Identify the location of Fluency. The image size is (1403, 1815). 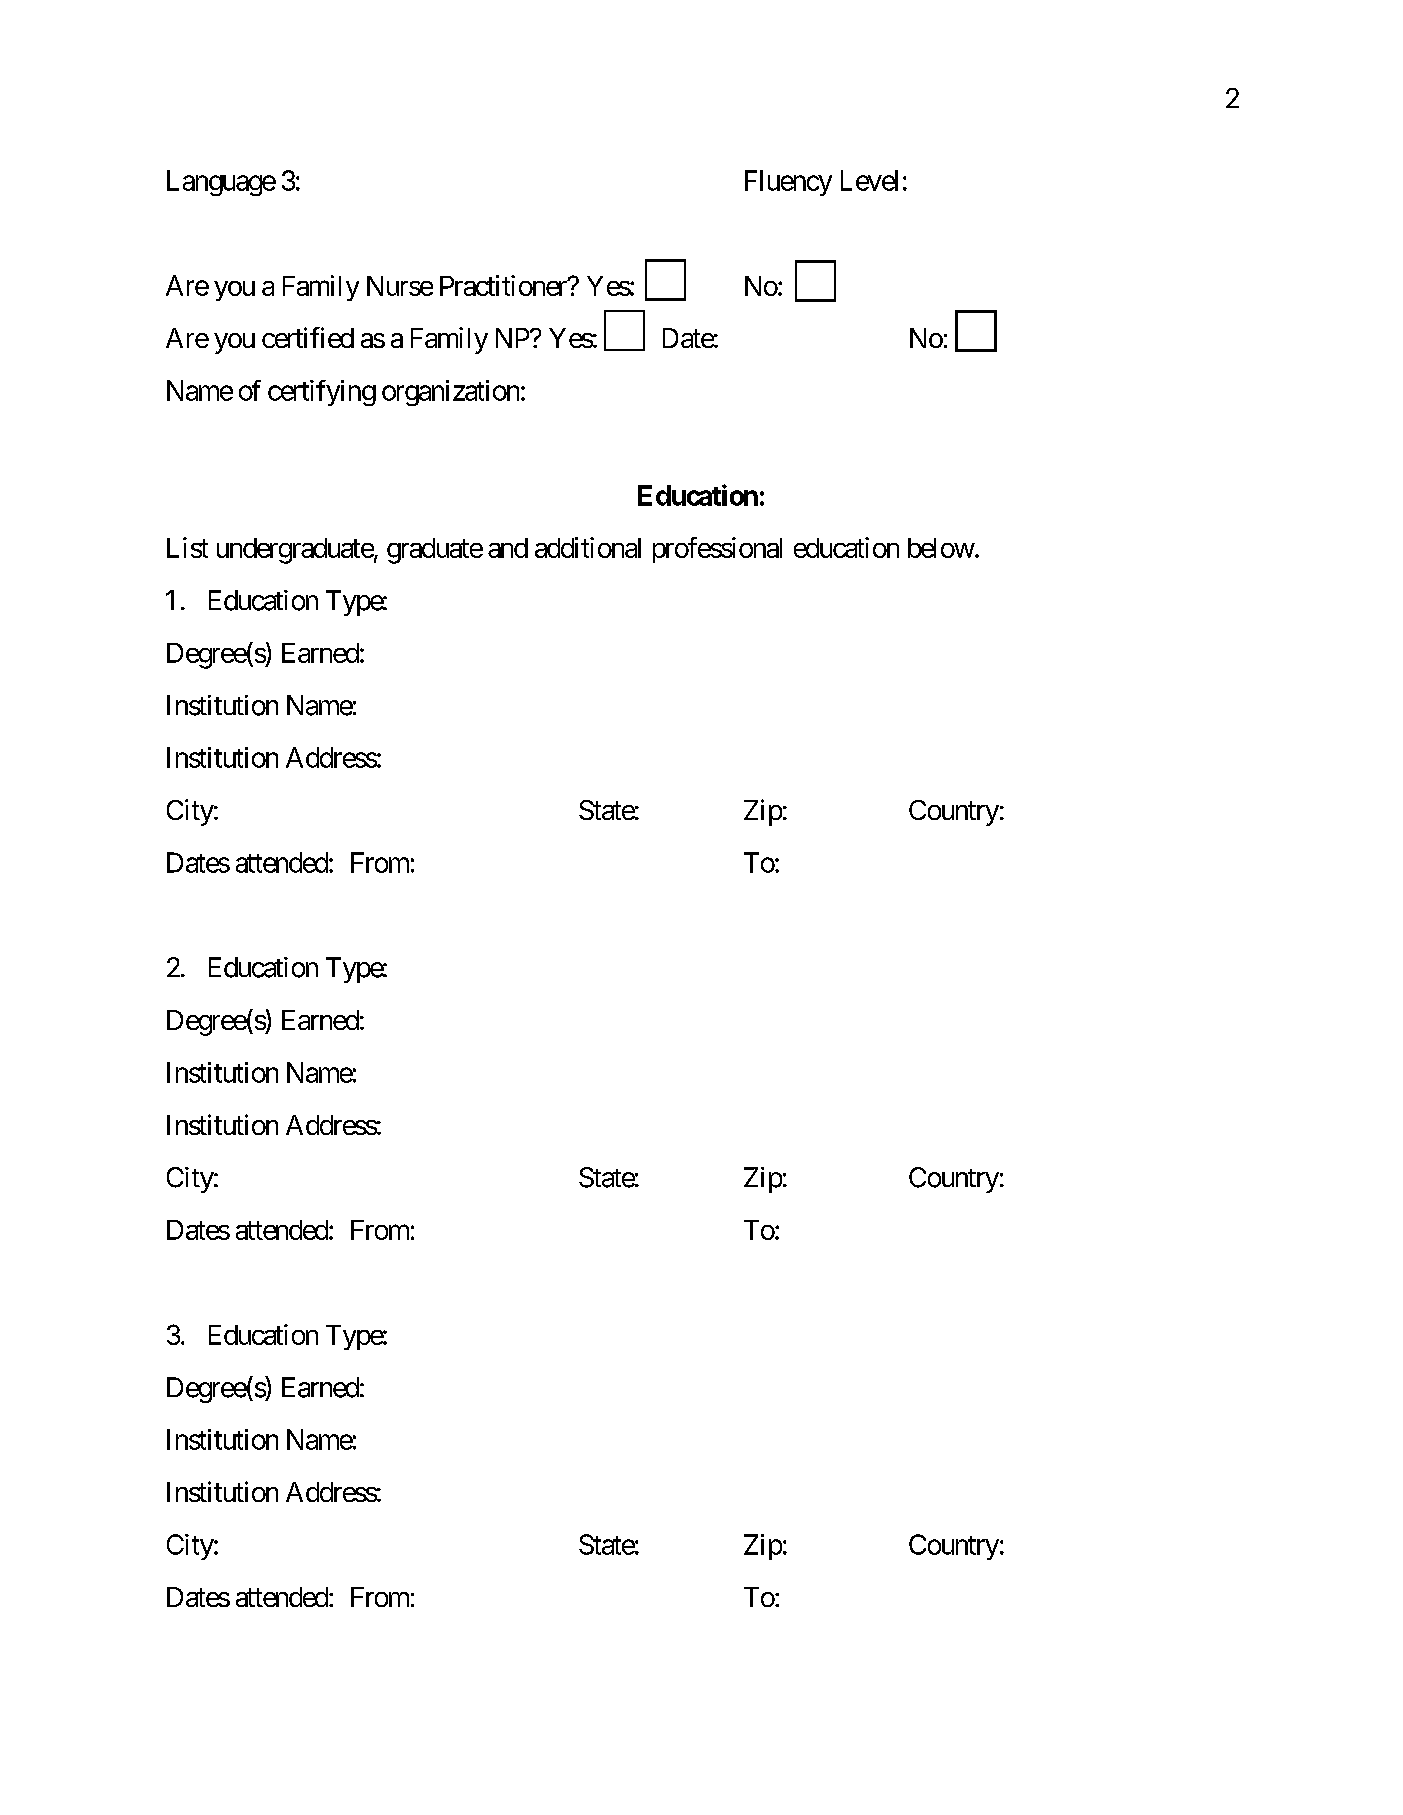
(788, 183).
